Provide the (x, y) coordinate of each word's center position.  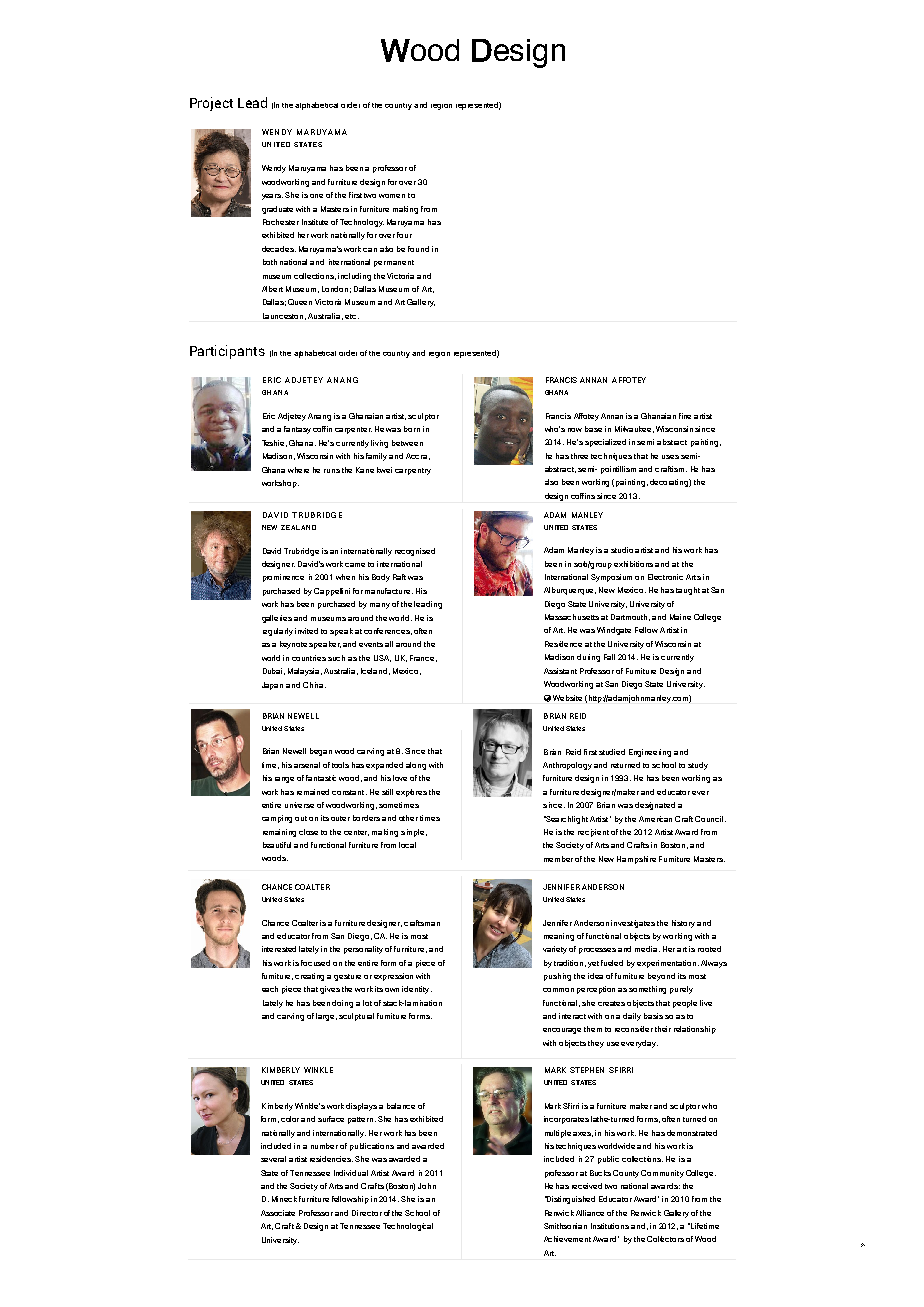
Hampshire (636, 860)
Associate (278, 1213)
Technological (408, 1227)
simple (414, 833)
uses (670, 457)
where (298, 470)
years (272, 197)
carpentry (413, 471)
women (392, 196)
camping (277, 819)
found (418, 249)
